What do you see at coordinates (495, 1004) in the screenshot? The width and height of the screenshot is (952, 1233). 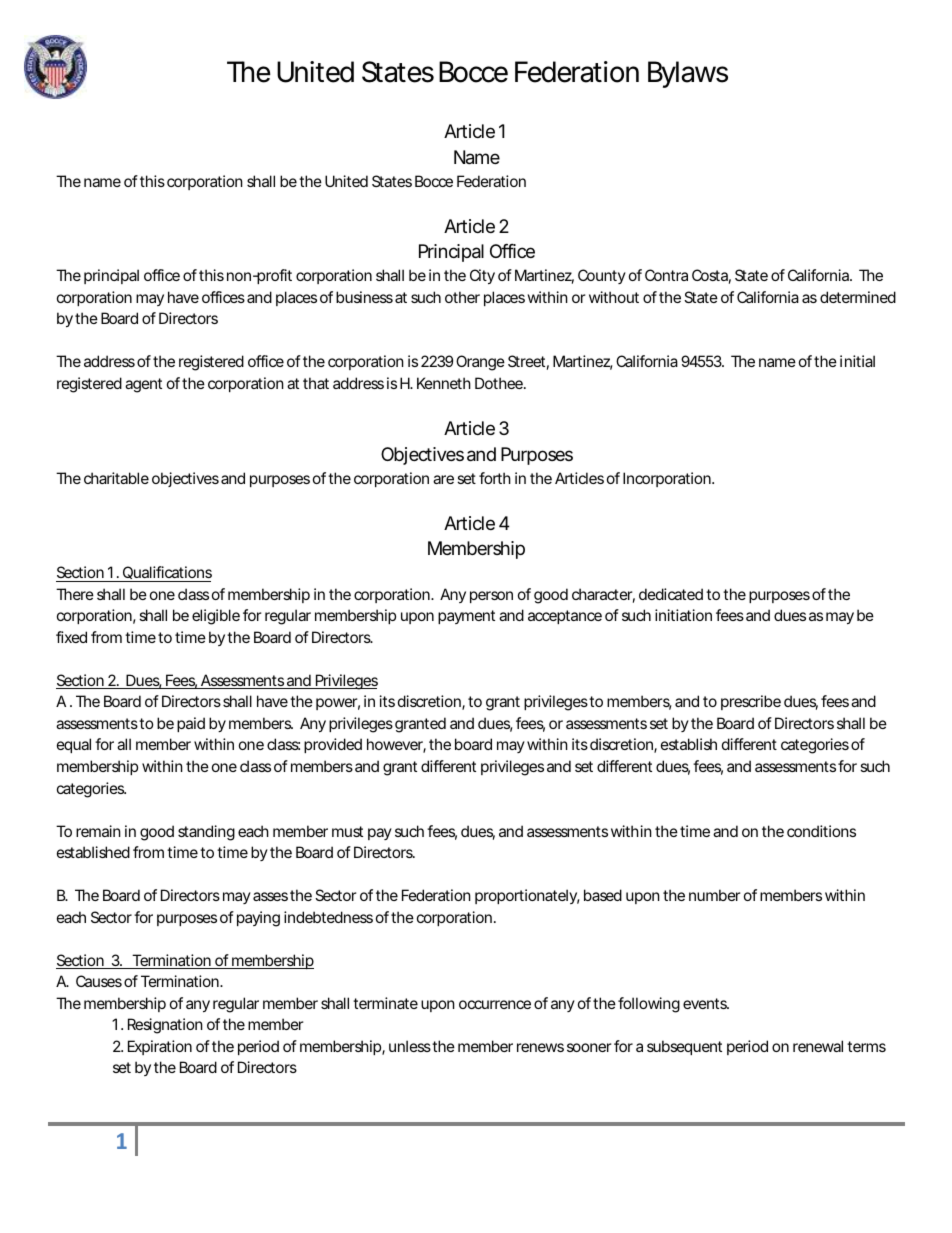 I see `occurrence` at bounding box center [495, 1004].
